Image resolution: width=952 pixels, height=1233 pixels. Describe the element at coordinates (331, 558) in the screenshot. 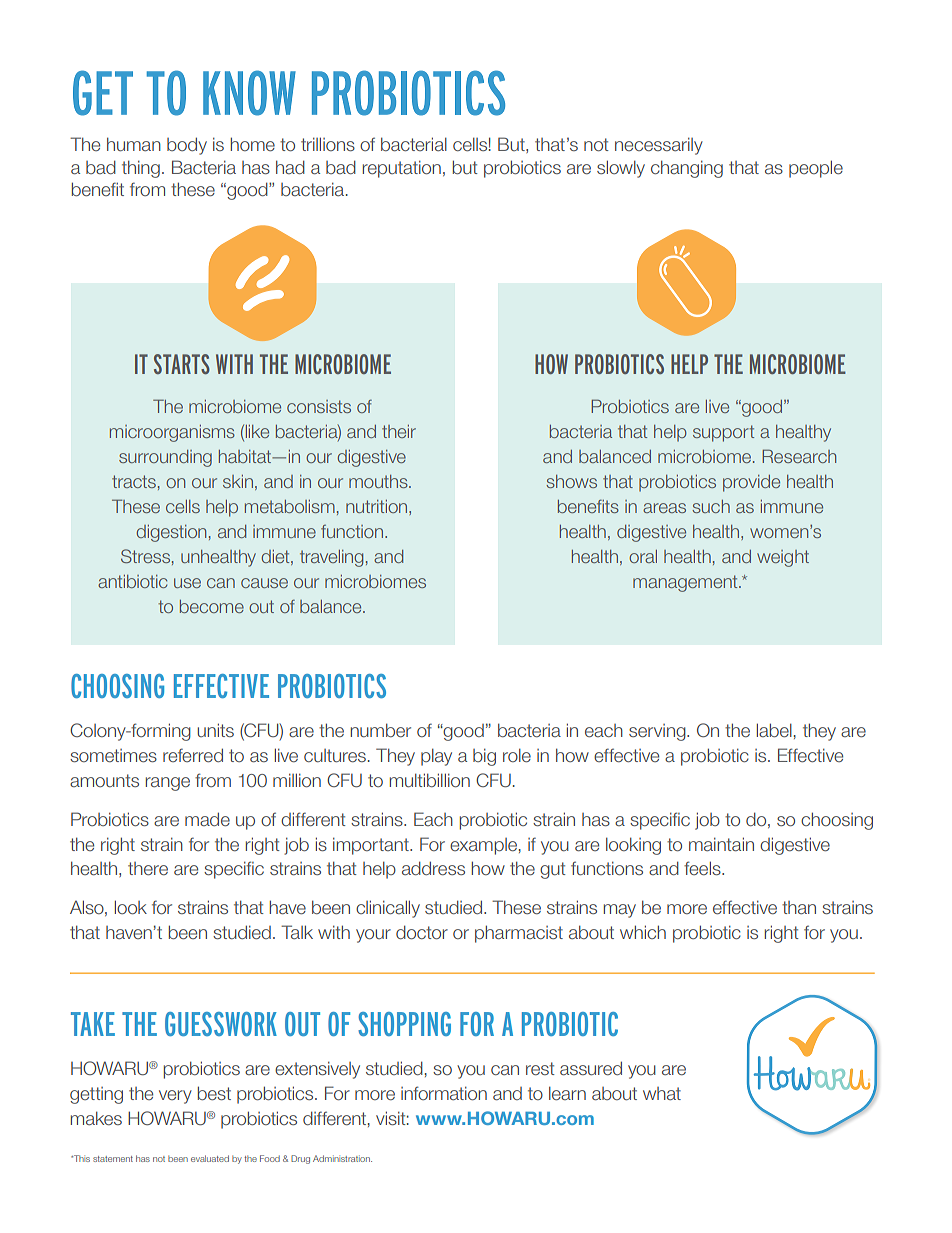

I see `traveling` at that location.
